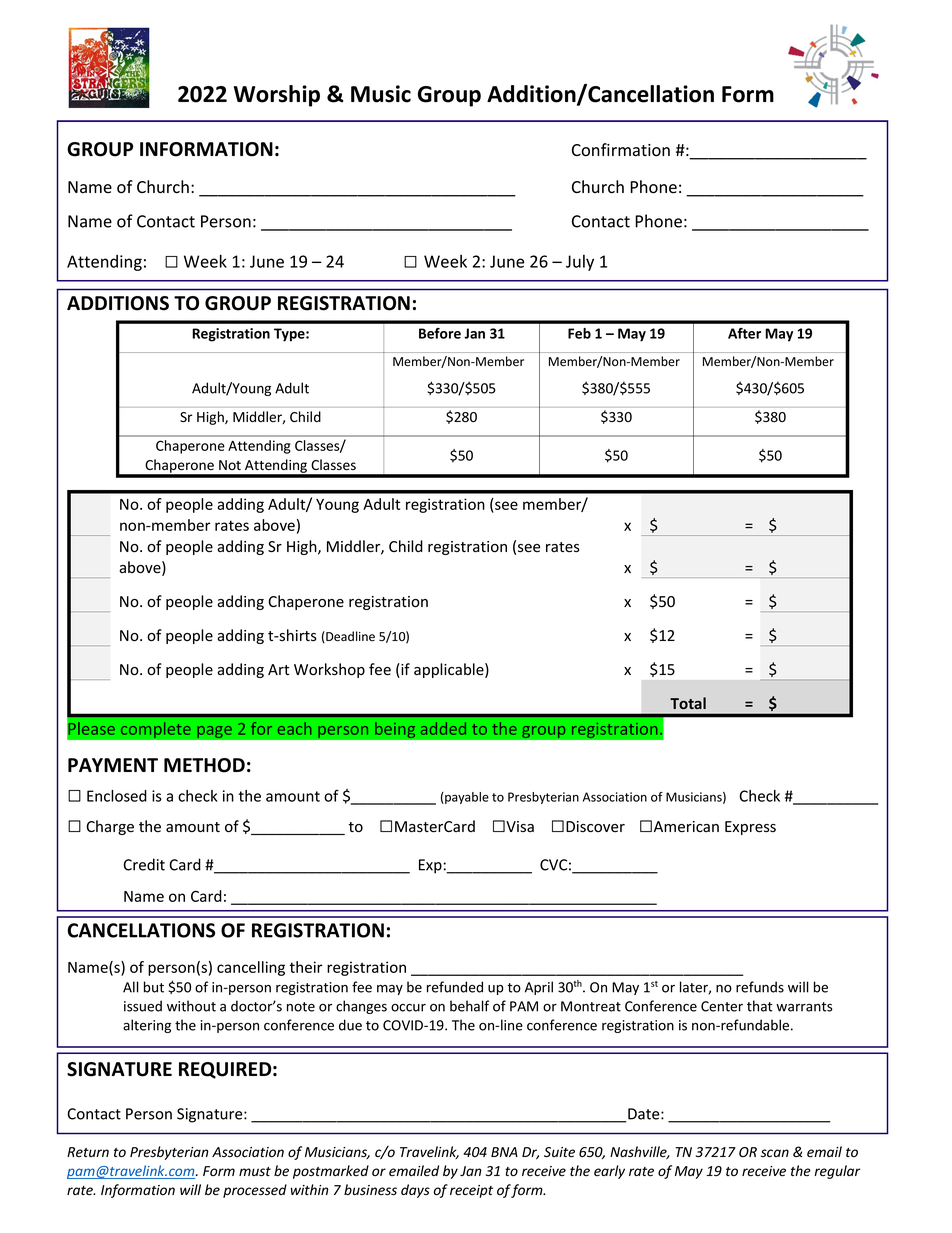 Image resolution: width=952 pixels, height=1233 pixels. Describe the element at coordinates (455, 987) in the image. I see `refunded` at that location.
